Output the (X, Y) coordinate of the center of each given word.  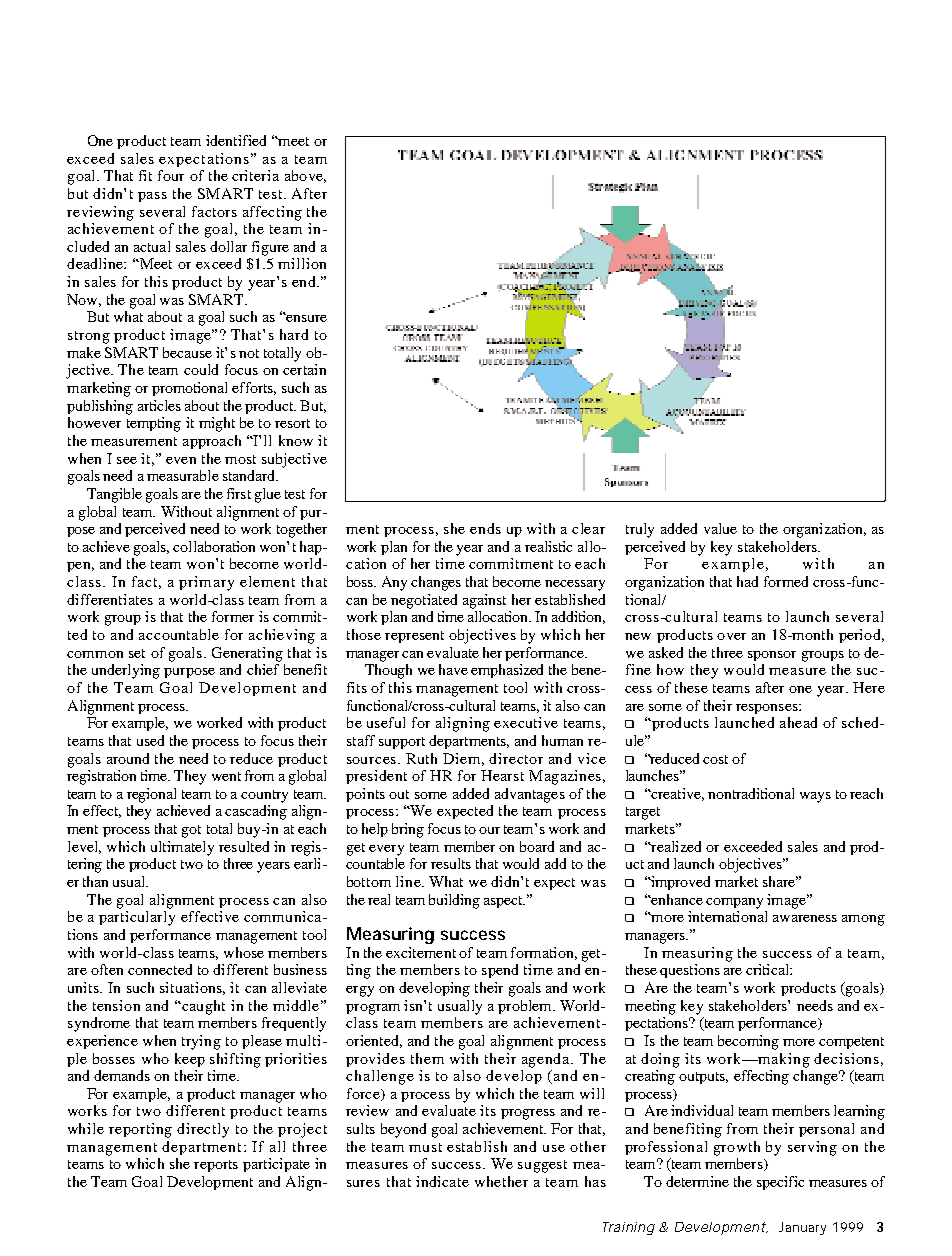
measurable (183, 475)
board (537, 846)
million (302, 263)
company (734, 903)
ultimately (182, 848)
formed (786, 581)
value (720, 528)
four (171, 175)
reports (216, 1166)
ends (485, 528)
